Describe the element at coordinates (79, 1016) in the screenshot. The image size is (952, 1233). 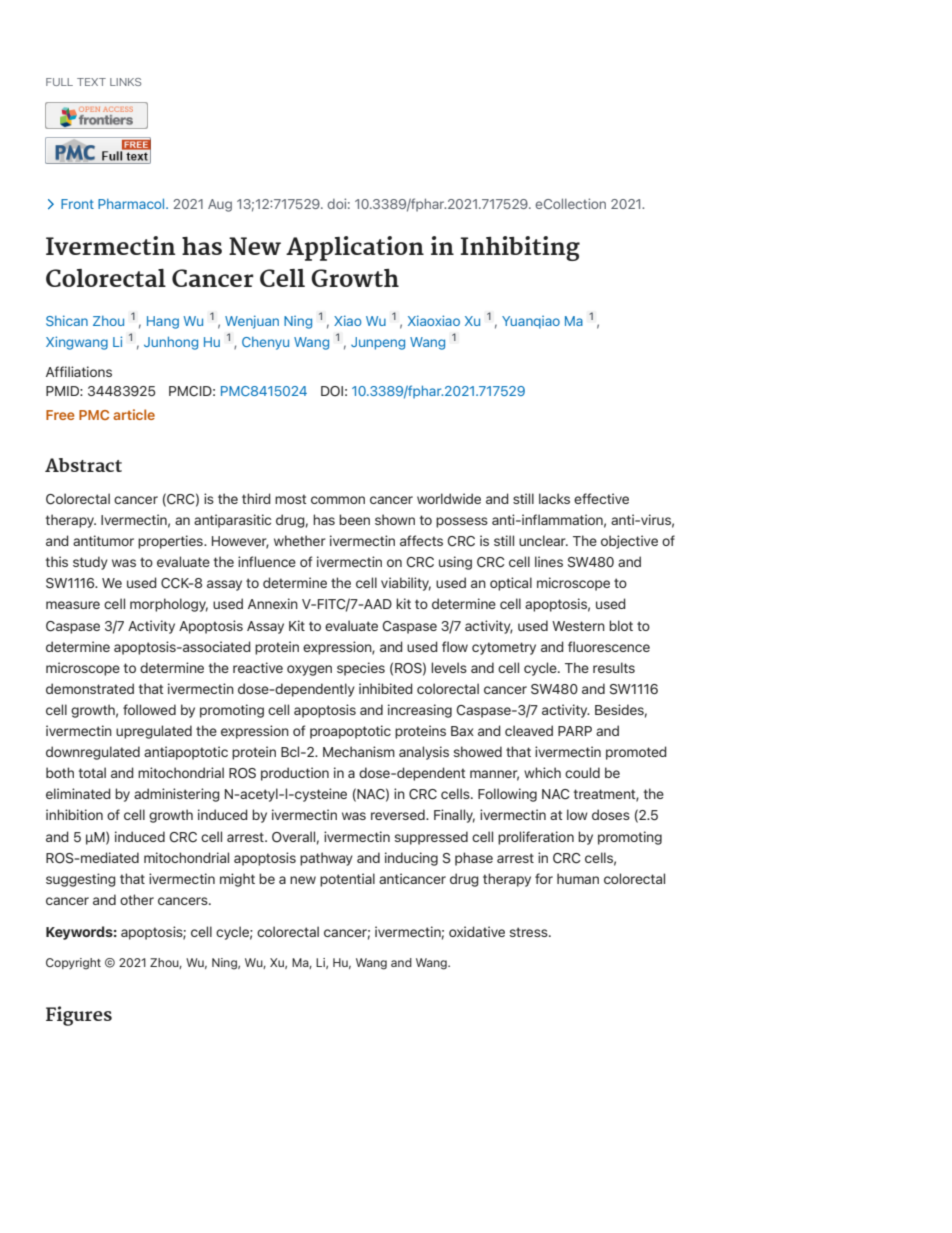
I see `Figures` at that location.
